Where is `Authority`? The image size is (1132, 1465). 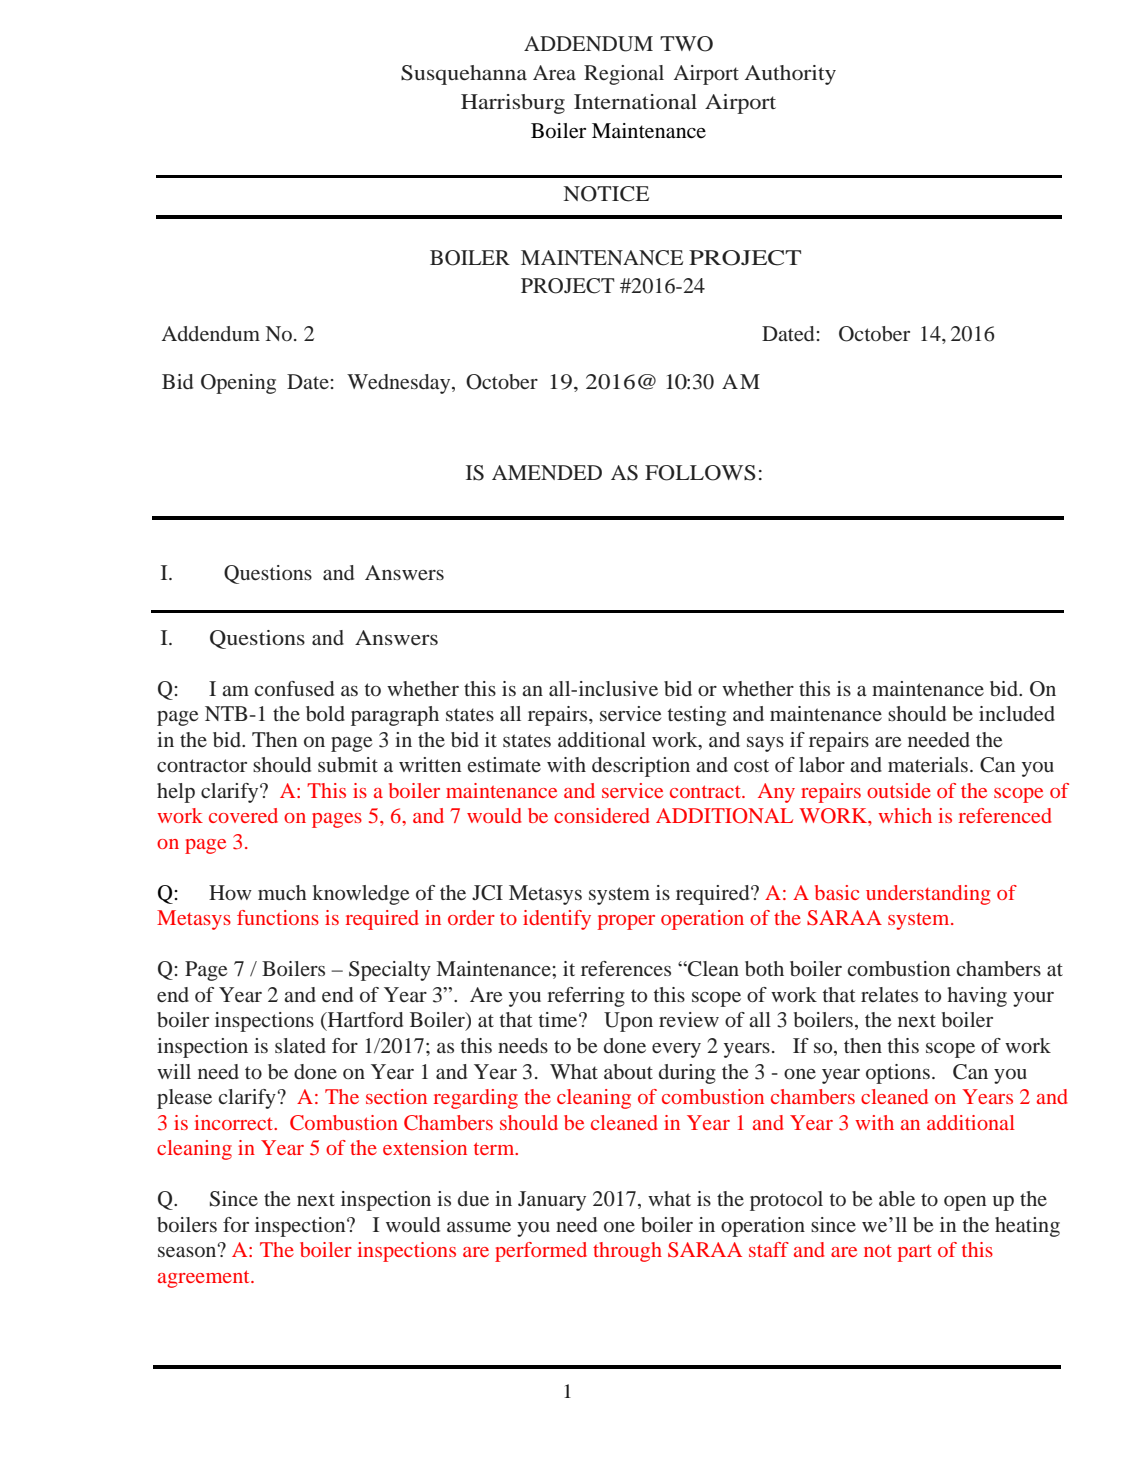
Authority is located at coordinates (790, 75).
